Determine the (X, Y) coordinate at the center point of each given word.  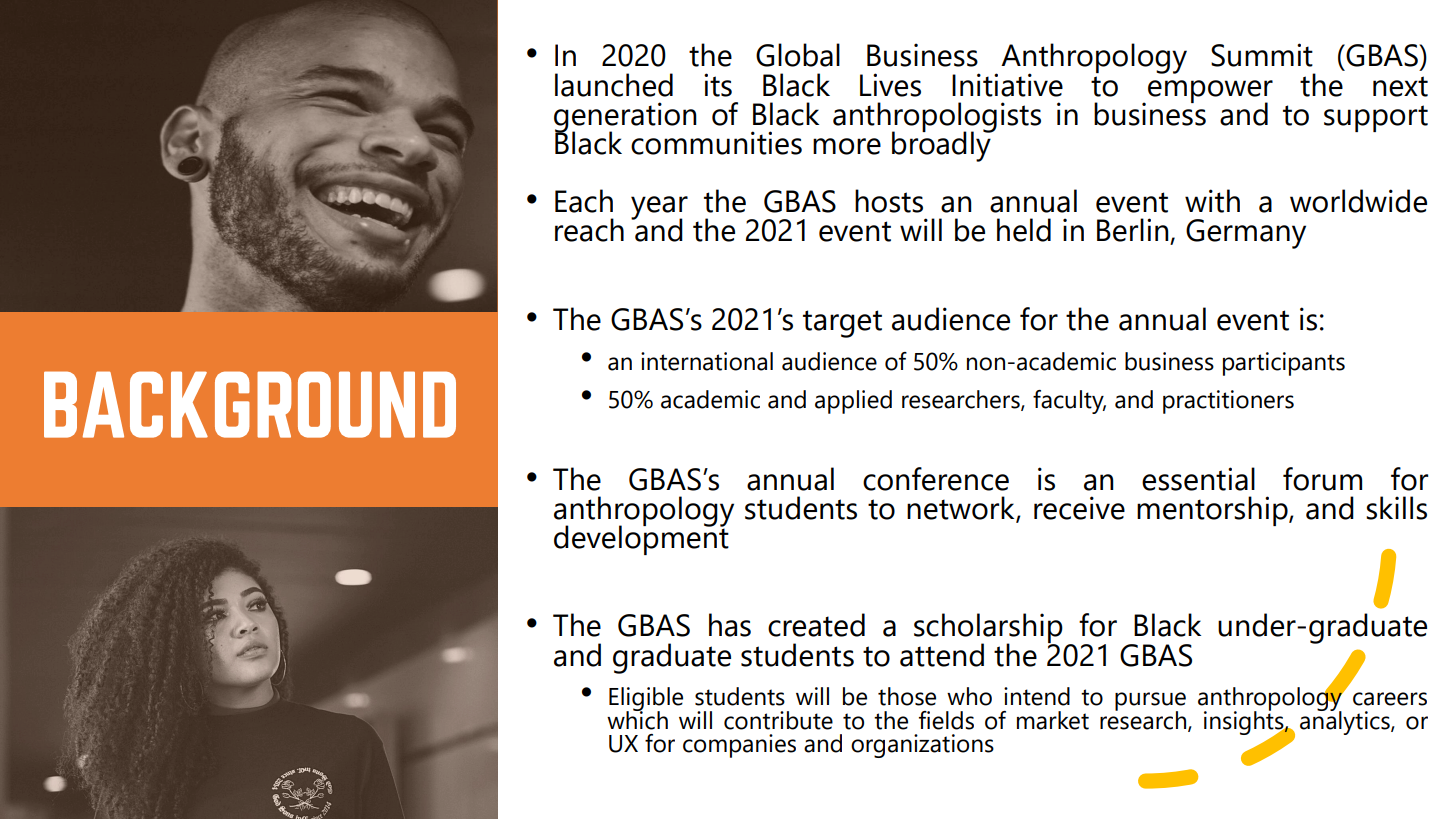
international (707, 361)
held (1024, 230)
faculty (1069, 402)
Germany (1246, 234)
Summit (1262, 55)
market (1053, 720)
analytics (1346, 721)
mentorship (1213, 511)
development (641, 539)
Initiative (1007, 85)
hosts (889, 201)
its (718, 85)
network (962, 508)
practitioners (1228, 402)
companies (739, 746)
